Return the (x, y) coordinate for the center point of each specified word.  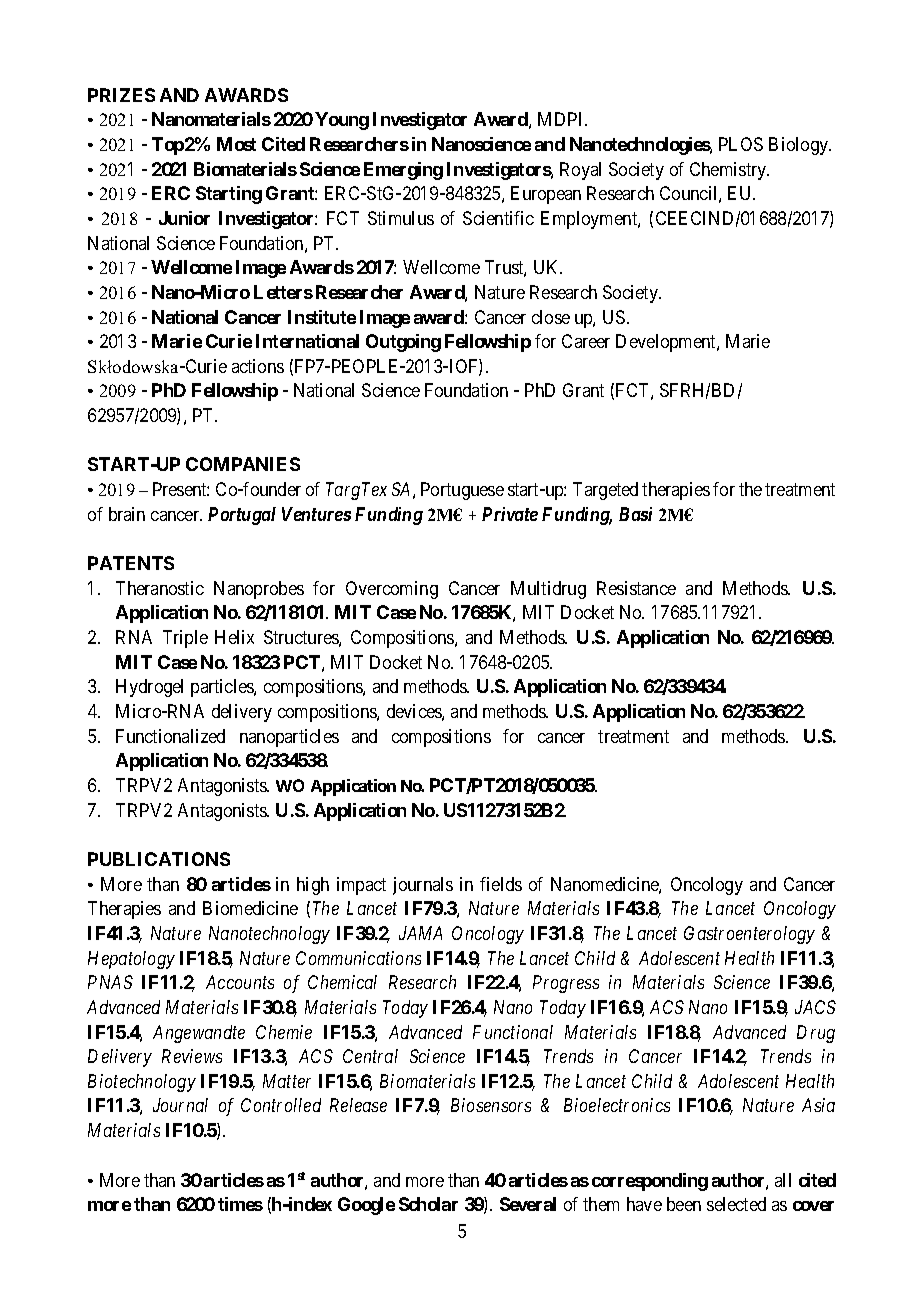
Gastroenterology (749, 935)
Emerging (403, 171)
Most (236, 144)
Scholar (428, 1204)
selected (736, 1204)
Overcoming (392, 590)
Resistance (636, 588)
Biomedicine (250, 908)
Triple (185, 639)
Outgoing (403, 343)
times (240, 1204)
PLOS (741, 144)
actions (258, 366)
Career (586, 341)
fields (501, 884)
